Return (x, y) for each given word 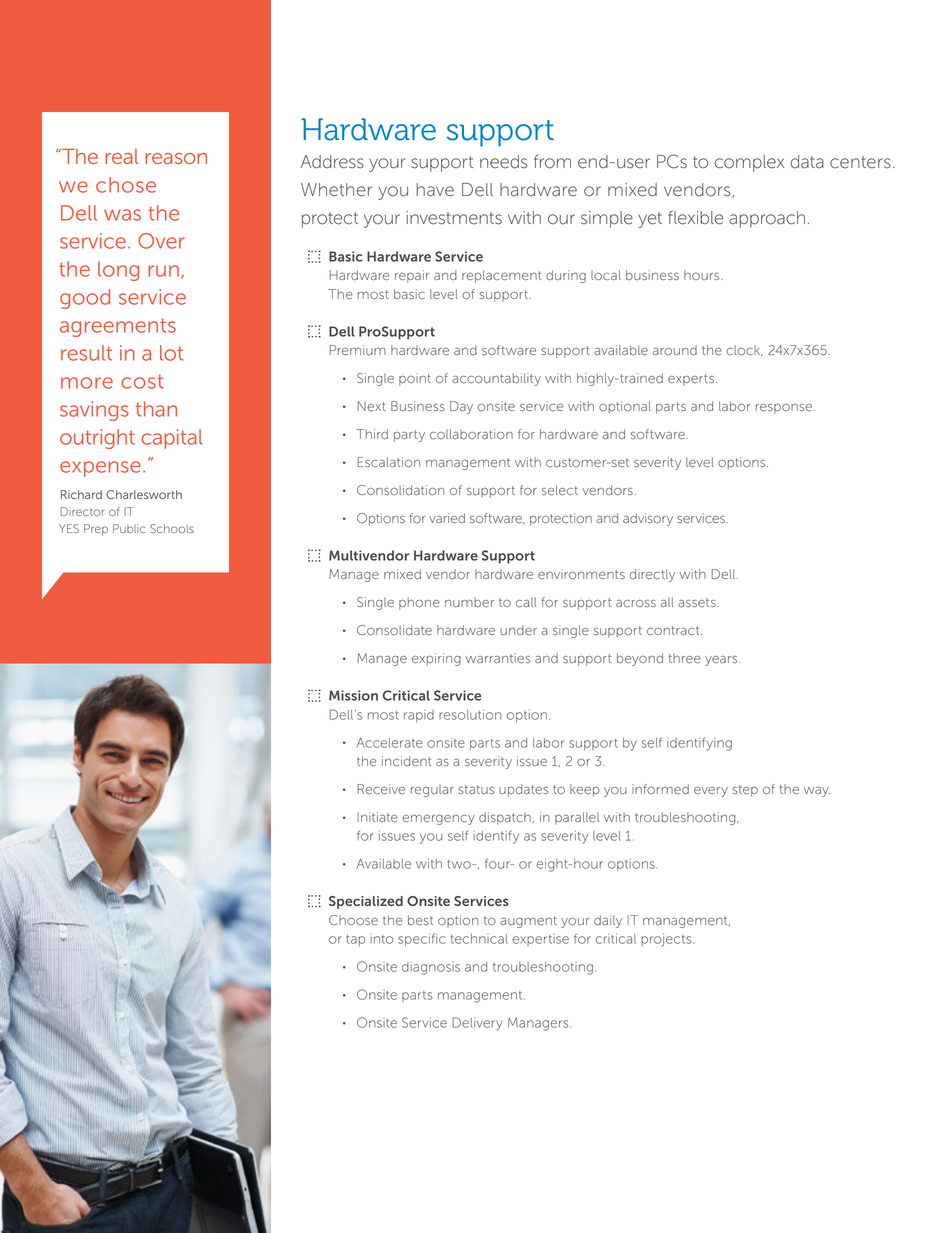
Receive (381, 789)
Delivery (477, 1024)
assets (698, 602)
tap (355, 940)
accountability (496, 379)
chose (126, 185)
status (476, 789)
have (435, 190)
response (785, 409)
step (745, 791)
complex (749, 163)
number (469, 602)
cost (142, 381)
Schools (172, 528)
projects (667, 940)
